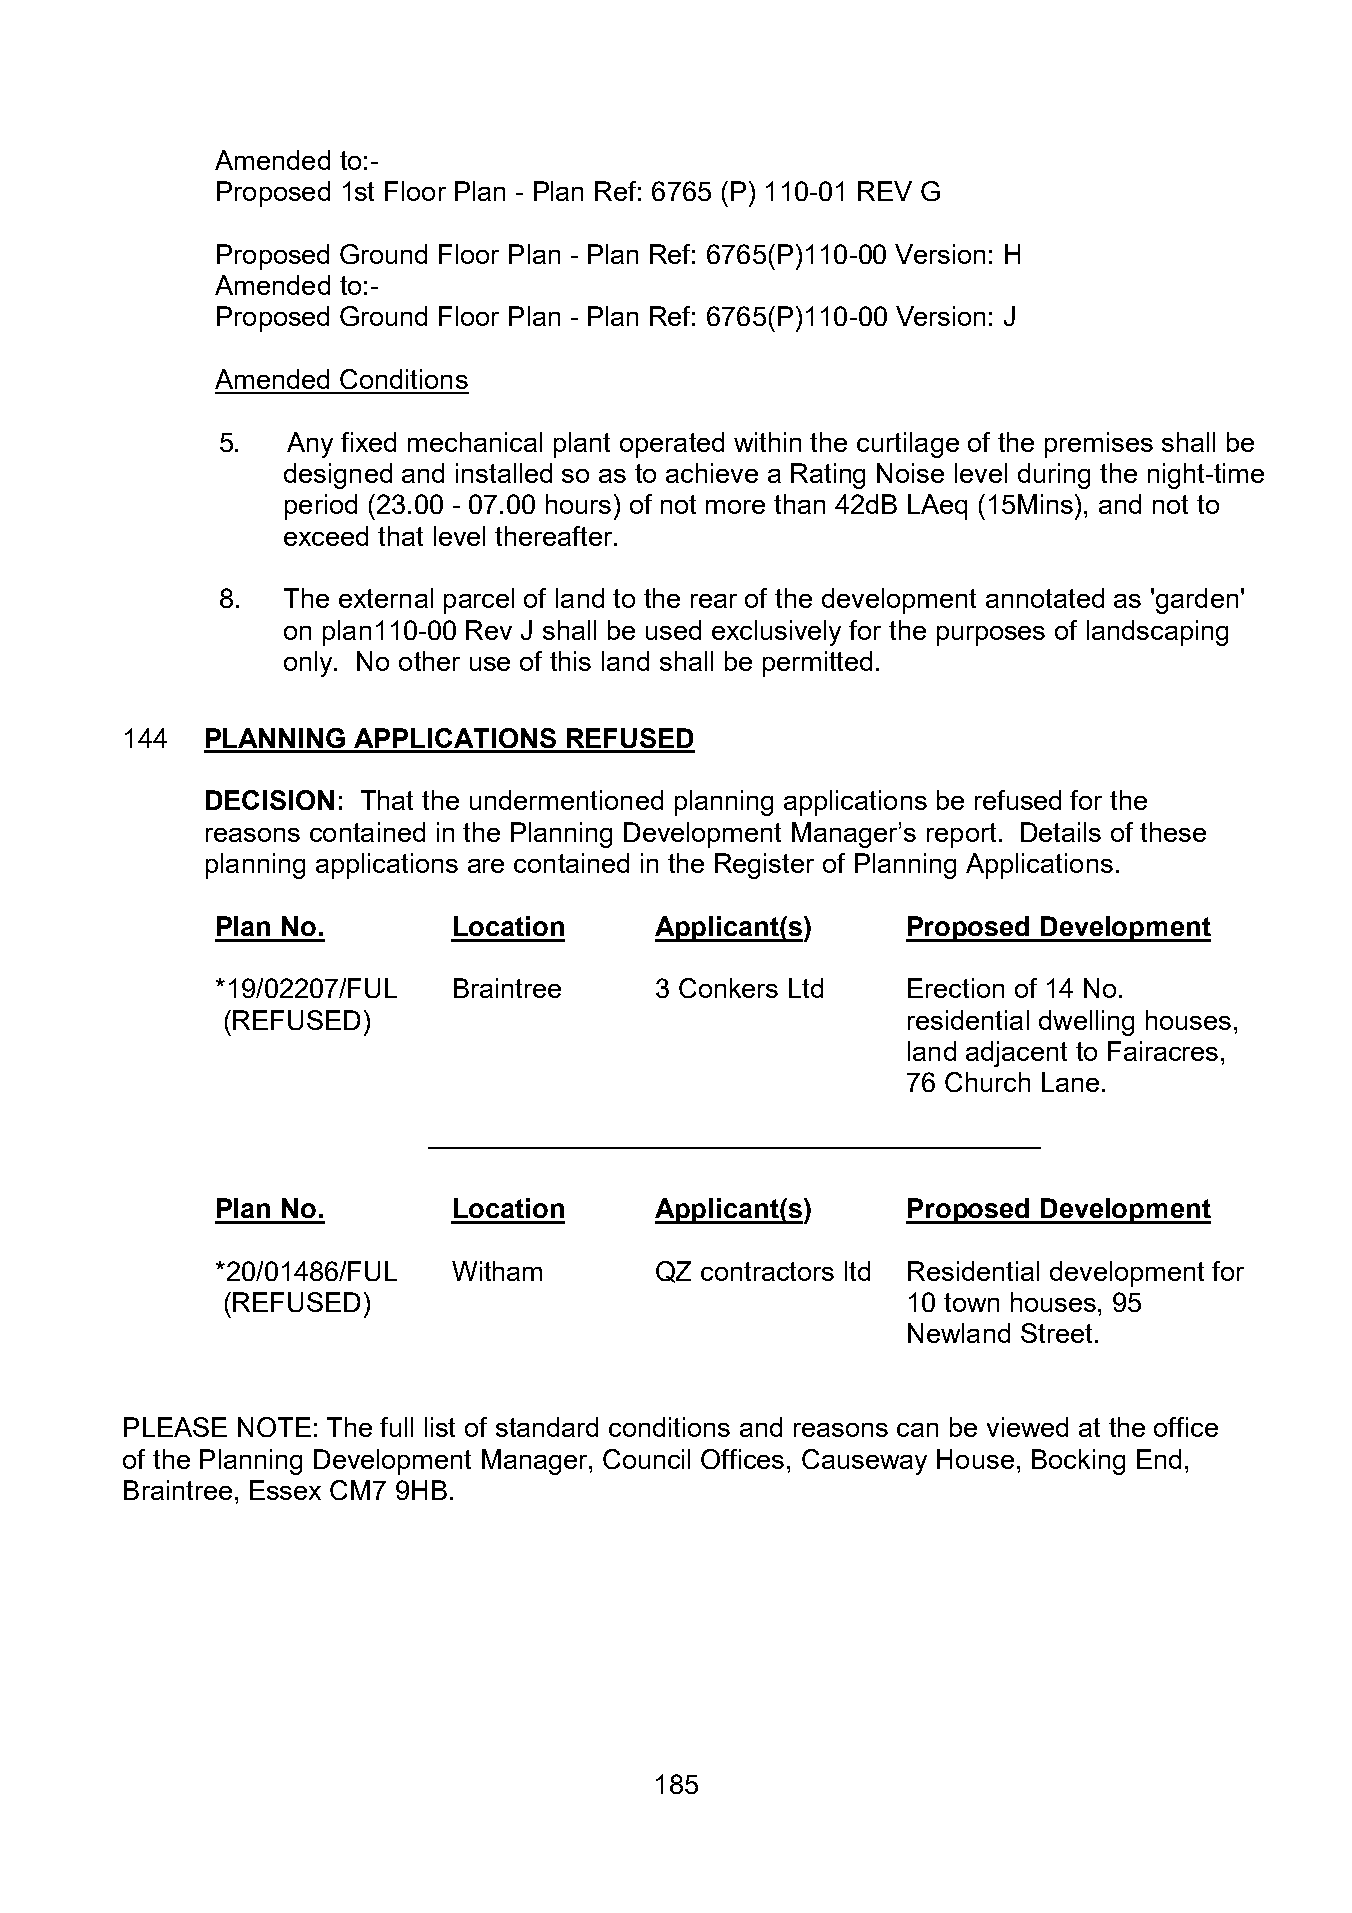 The width and height of the page is (1352, 1913). What do you see at coordinates (486, 866) in the page?
I see `are` at bounding box center [486, 866].
